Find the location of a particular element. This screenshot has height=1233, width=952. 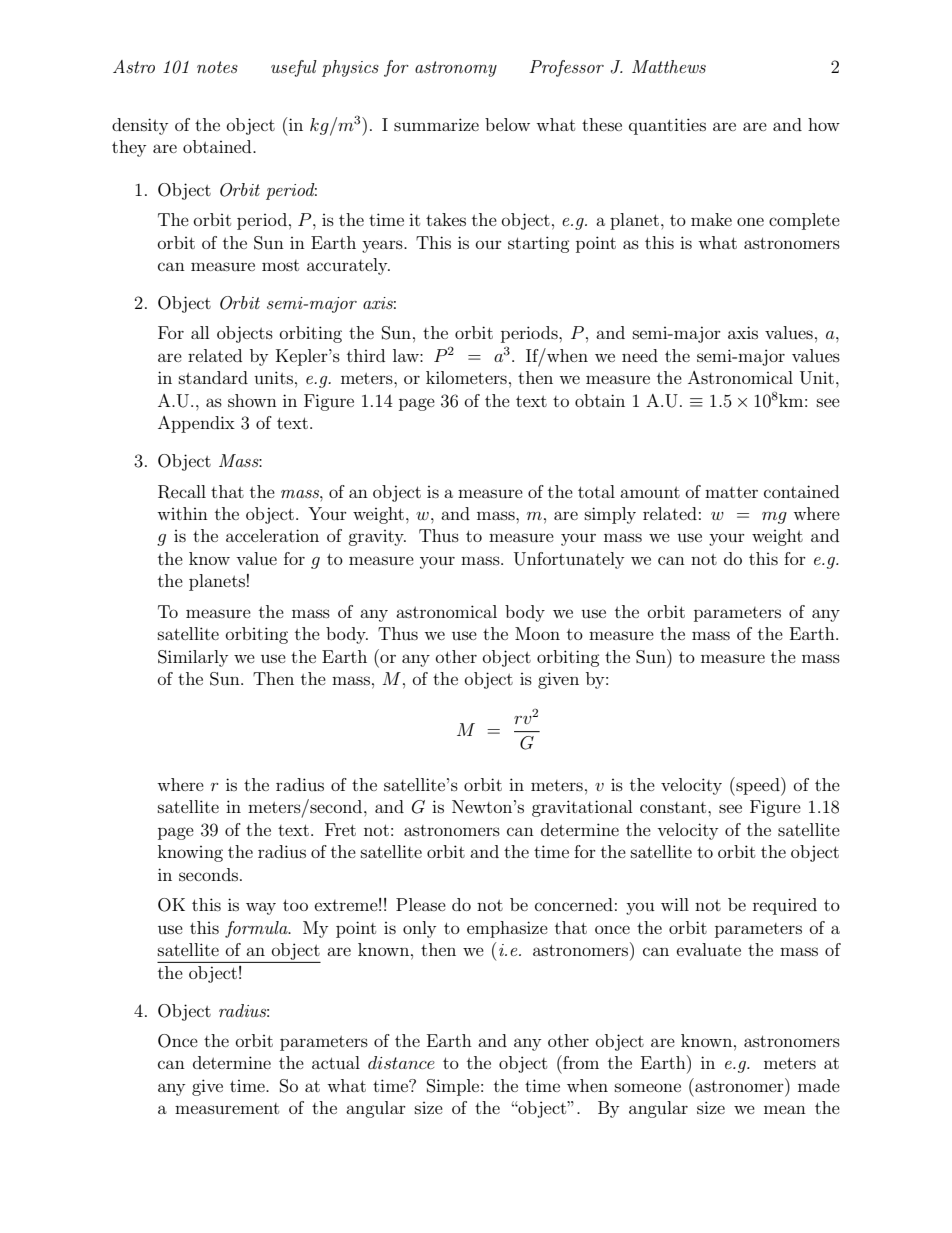

matter is located at coordinates (731, 492).
